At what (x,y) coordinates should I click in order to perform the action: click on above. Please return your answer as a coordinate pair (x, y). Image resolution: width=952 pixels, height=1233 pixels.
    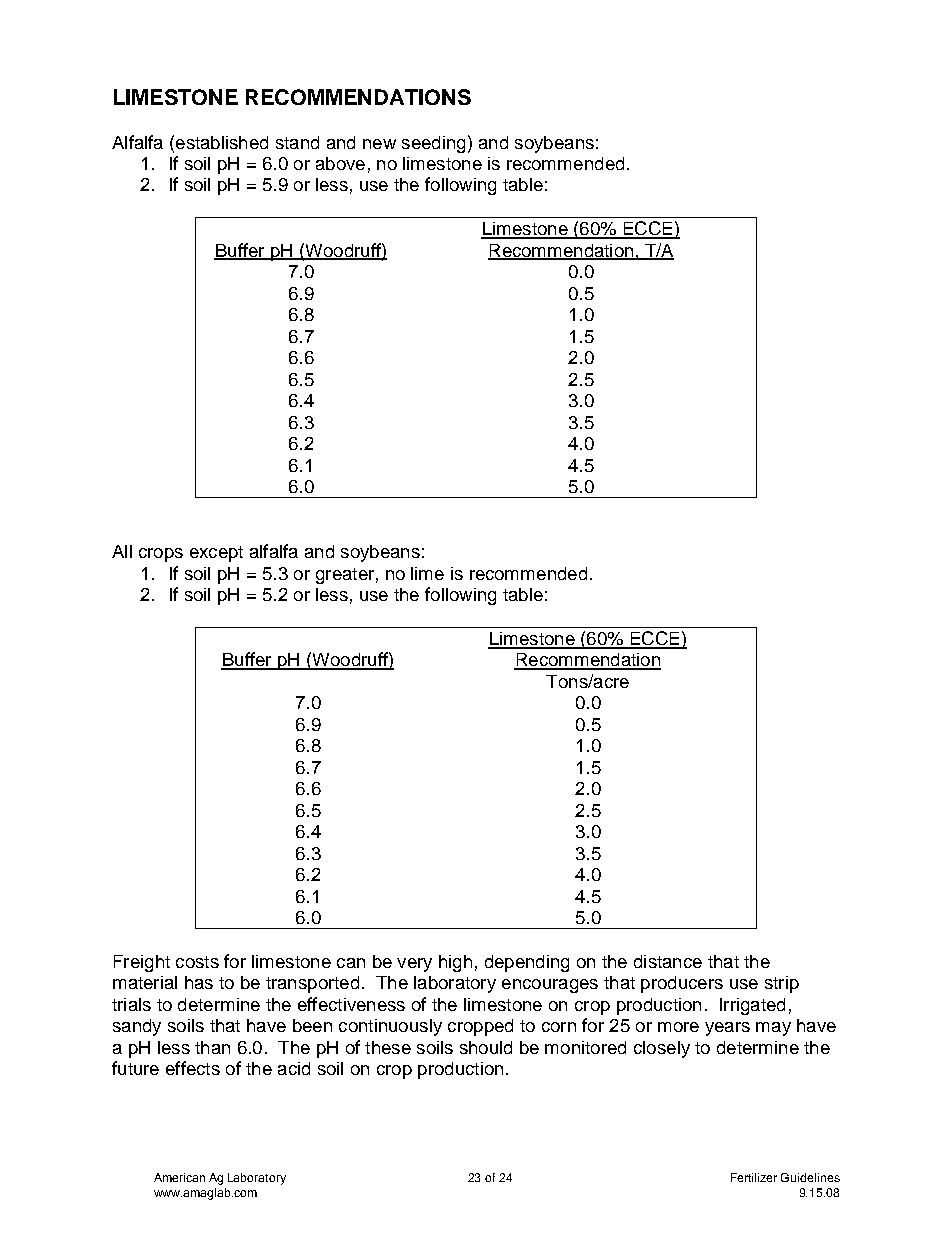
    Looking at the image, I should click on (340, 163).
